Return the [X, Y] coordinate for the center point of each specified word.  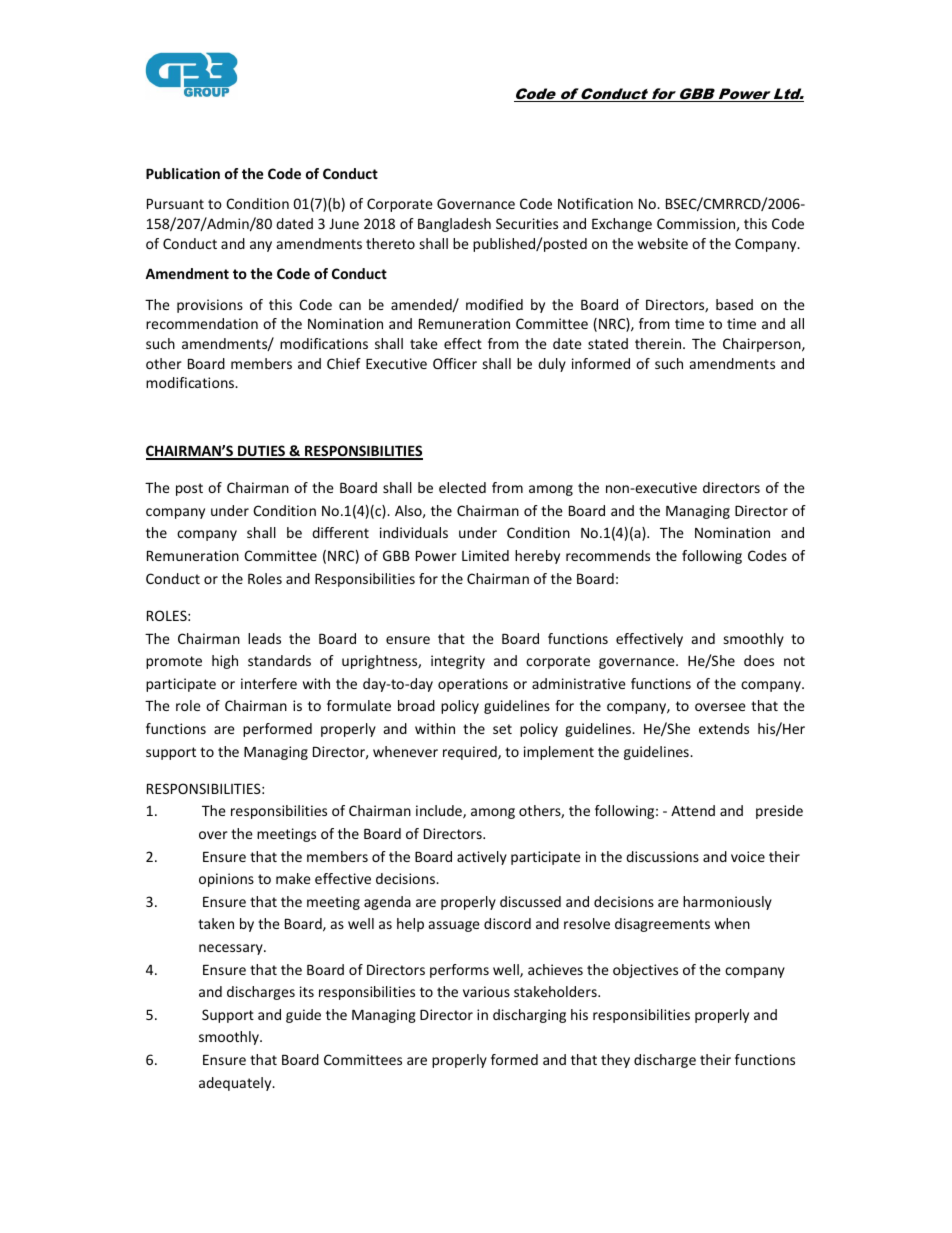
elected [462, 487]
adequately [236, 1084]
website [663, 243]
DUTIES [261, 452]
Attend [693, 810]
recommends [608, 555]
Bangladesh [454, 225]
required [471, 753]
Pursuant [175, 204]
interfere [269, 683]
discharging [529, 1016]
